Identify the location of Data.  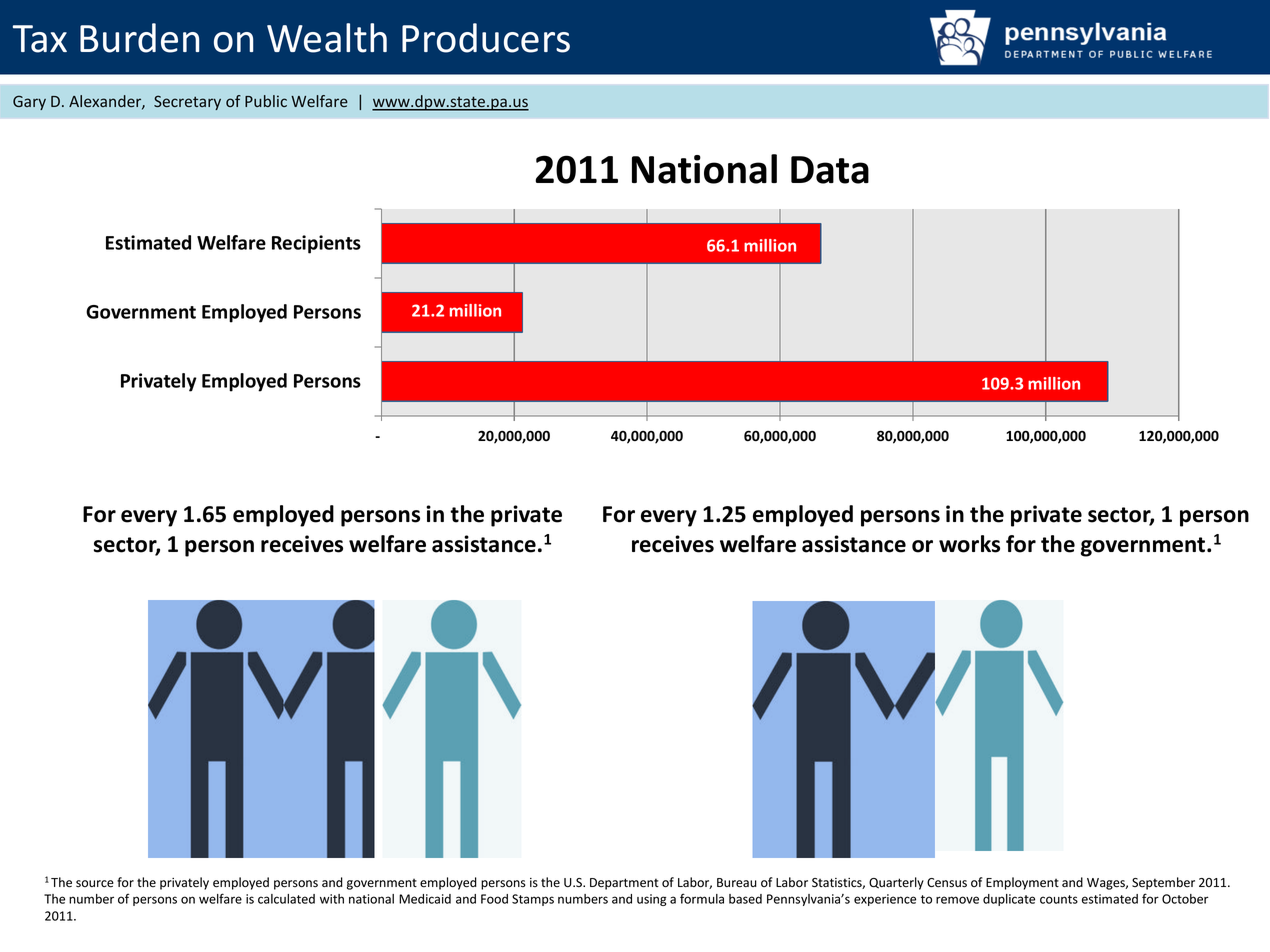
(830, 170).
